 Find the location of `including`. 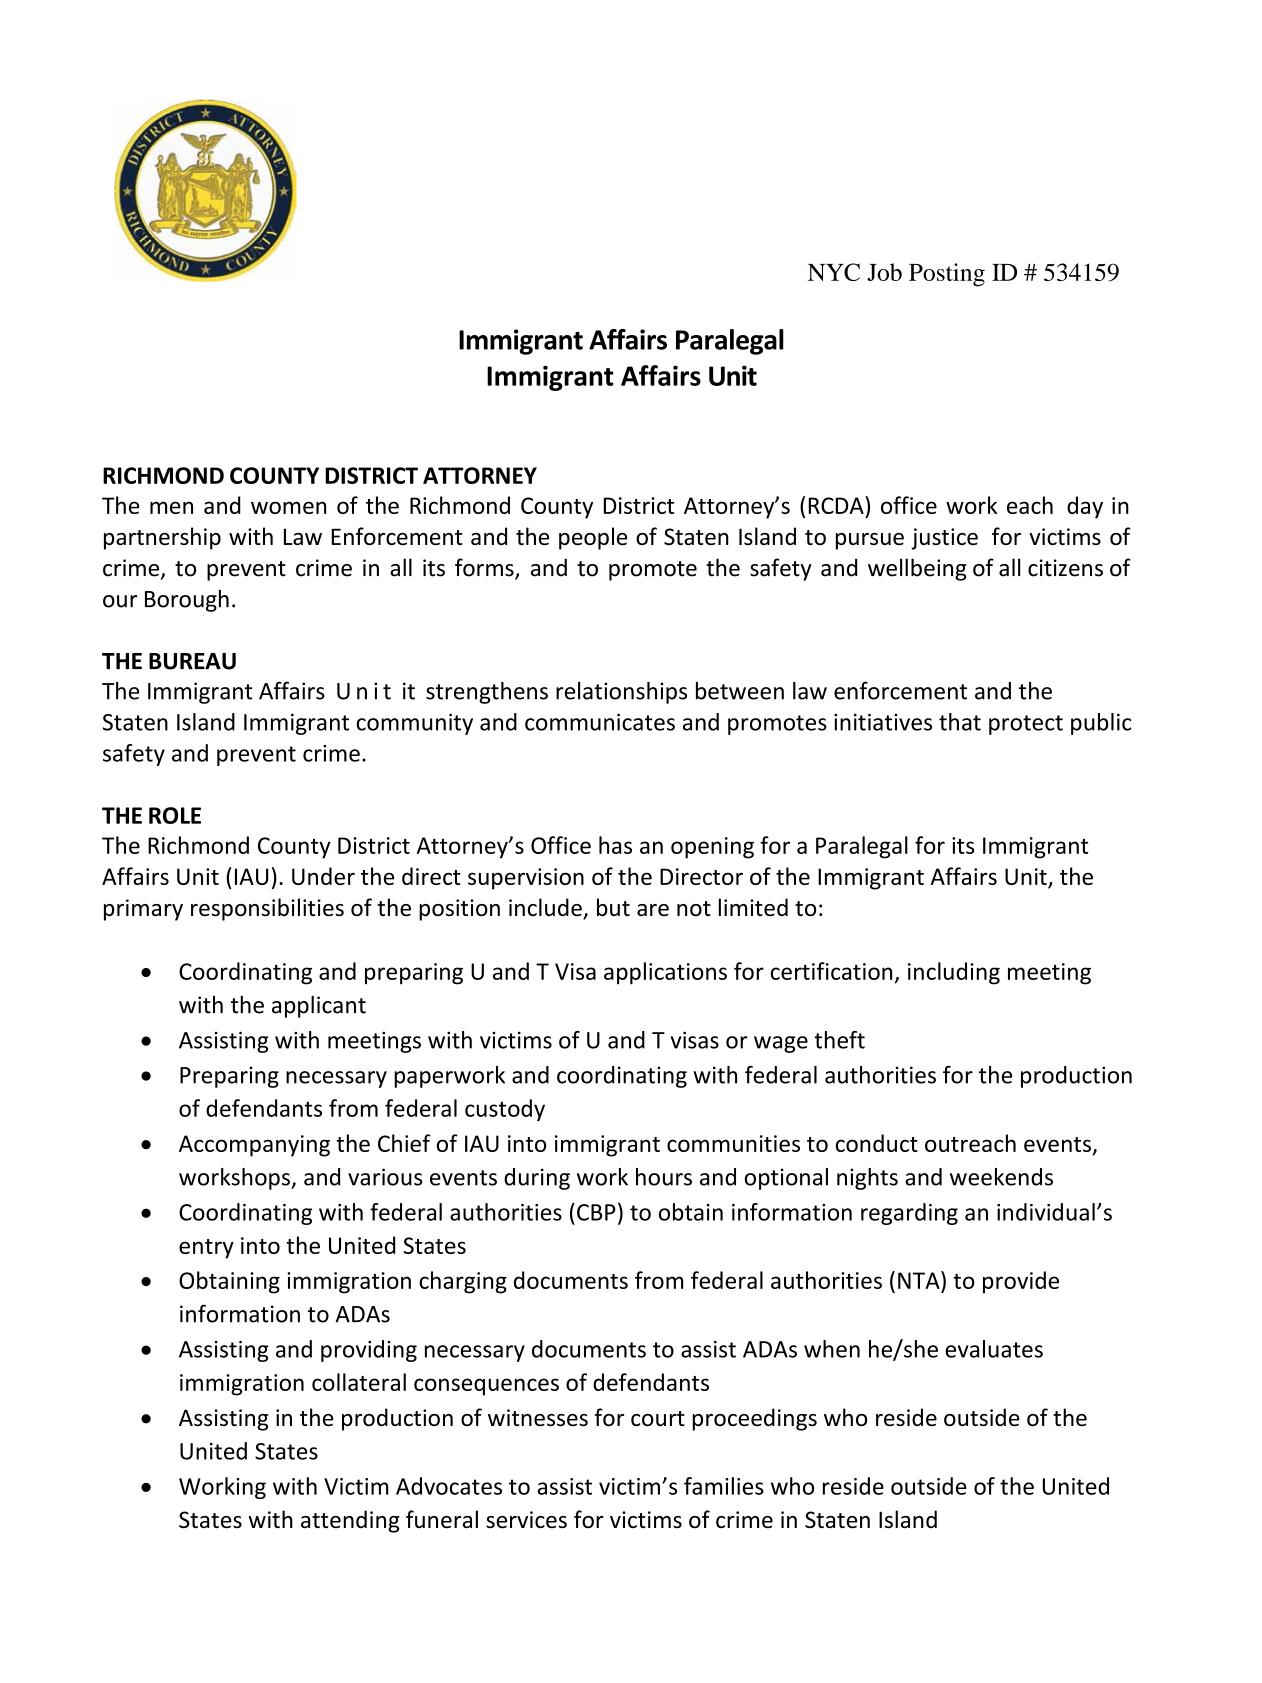

including is located at coordinates (954, 973).
